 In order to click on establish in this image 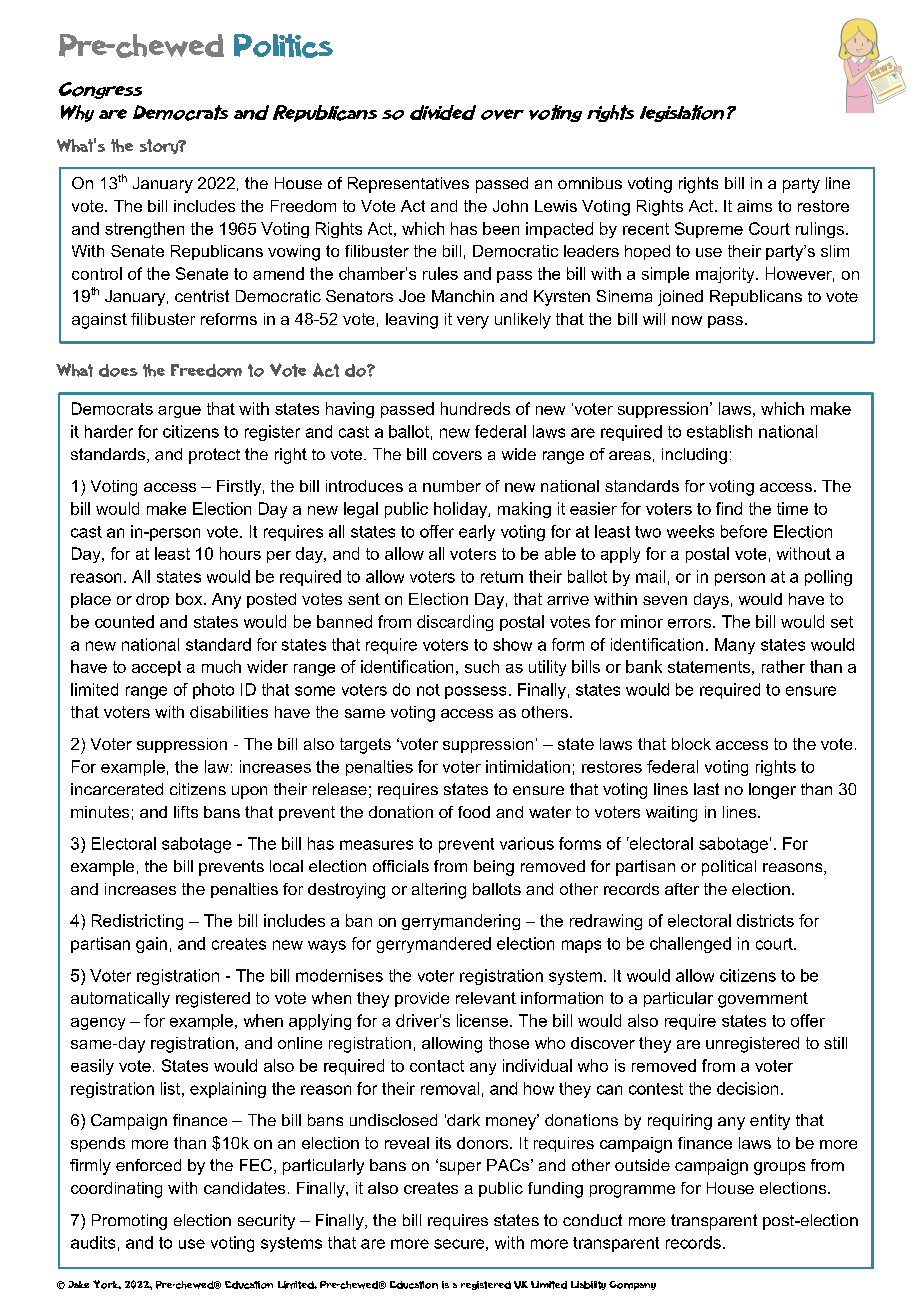, I will do `click(719, 431)`.
